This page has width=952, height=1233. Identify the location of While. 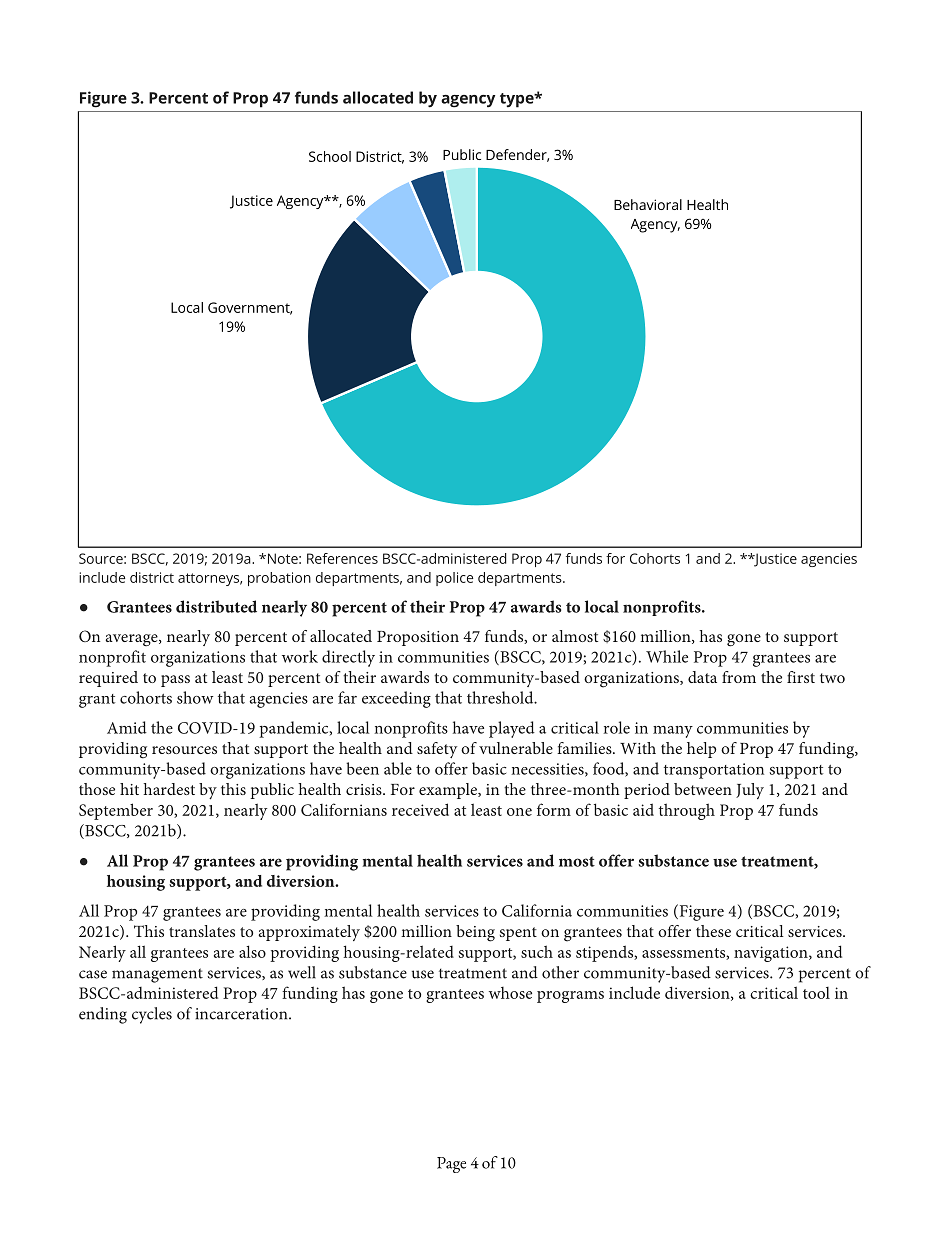
(667, 656).
